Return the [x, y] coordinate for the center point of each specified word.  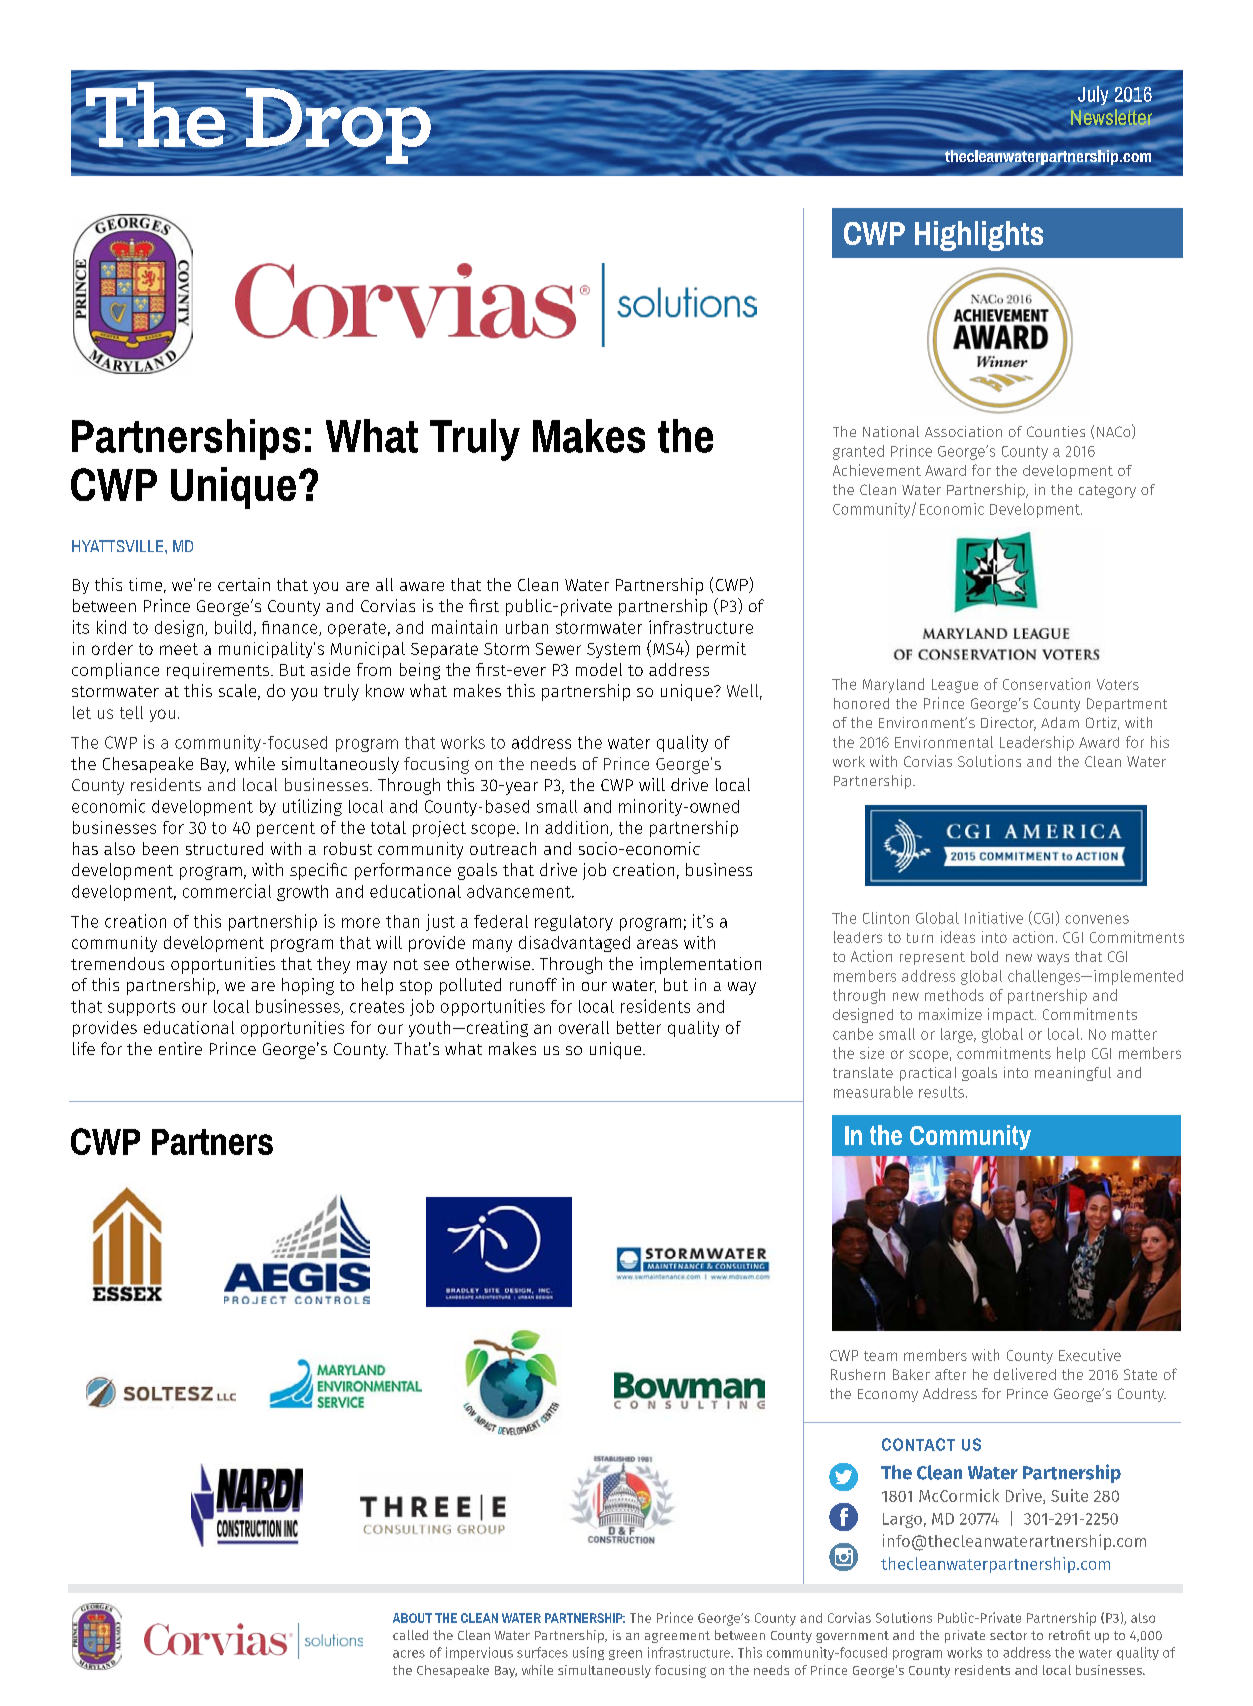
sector [1008, 1635]
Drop [339, 125]
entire [180, 1048]
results [941, 1092]
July [1093, 95]
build [233, 627]
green [625, 1655]
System [613, 650]
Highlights [979, 236]
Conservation [1046, 684]
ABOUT [412, 1618]
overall [584, 1027]
